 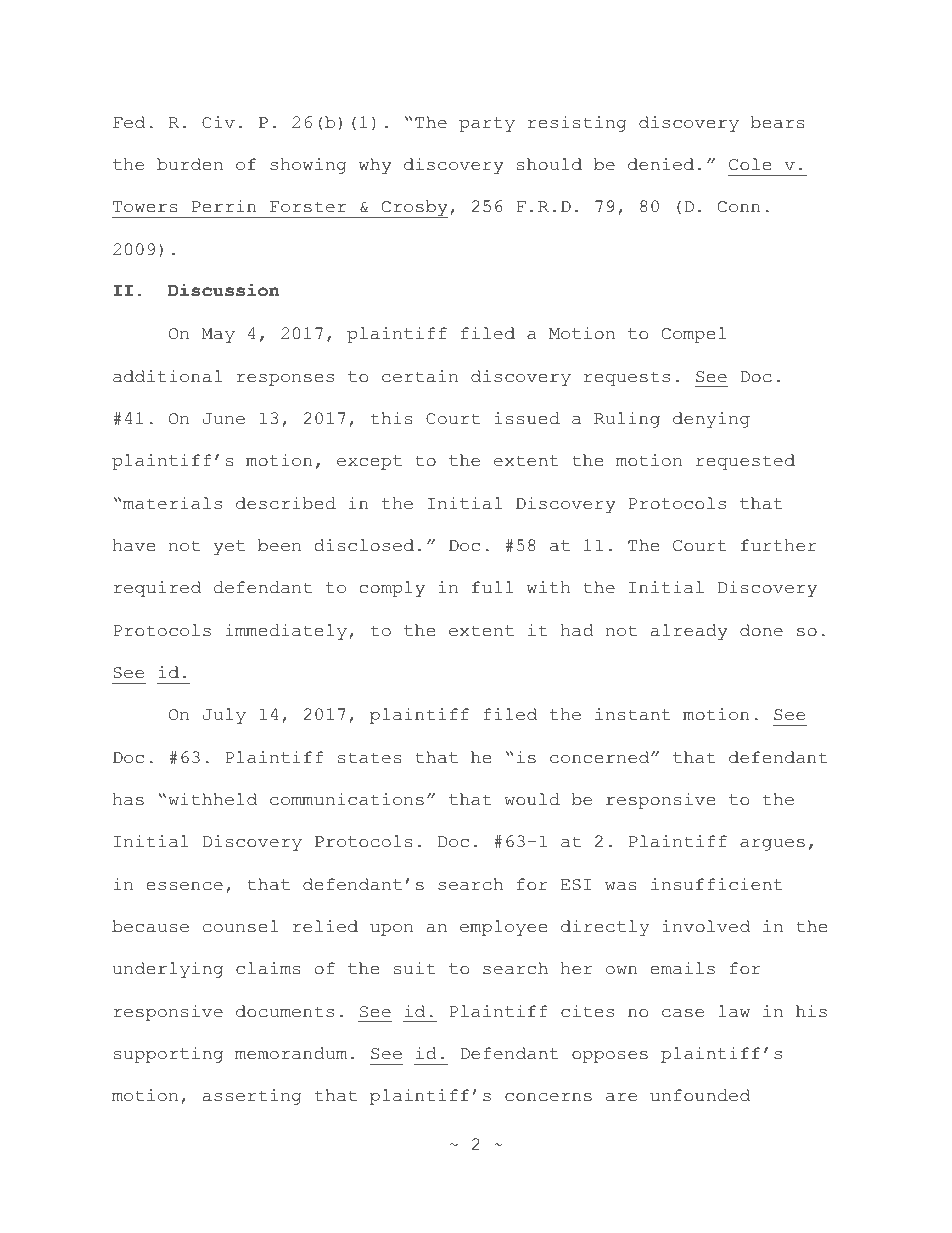 What do you see at coordinates (168, 1055) in the document?
I see `supporting` at bounding box center [168, 1055].
